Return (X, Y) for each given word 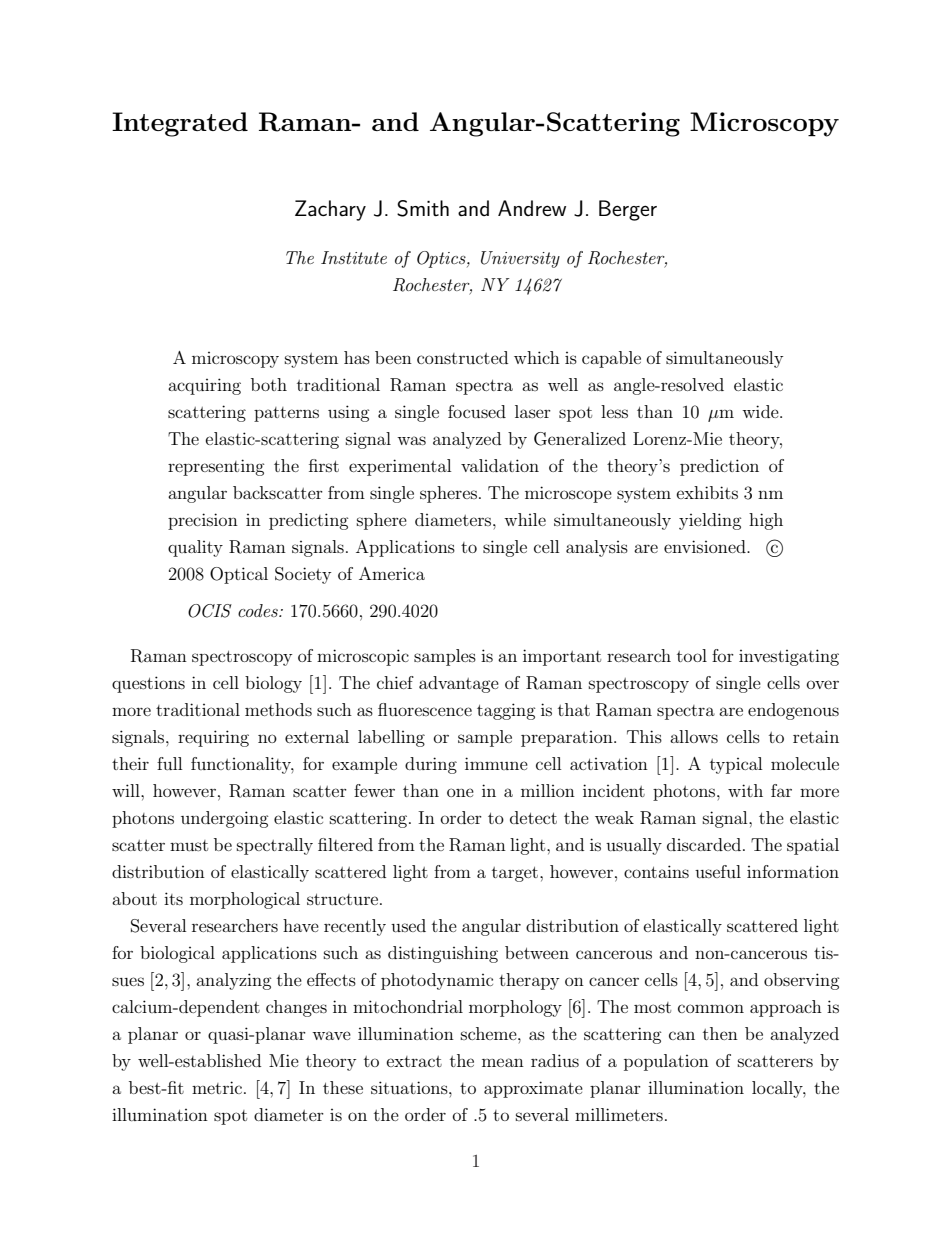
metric (218, 1087)
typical (736, 765)
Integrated (180, 124)
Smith (423, 208)
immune (496, 763)
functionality (242, 765)
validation (500, 465)
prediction (719, 467)
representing (216, 467)
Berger (628, 210)
